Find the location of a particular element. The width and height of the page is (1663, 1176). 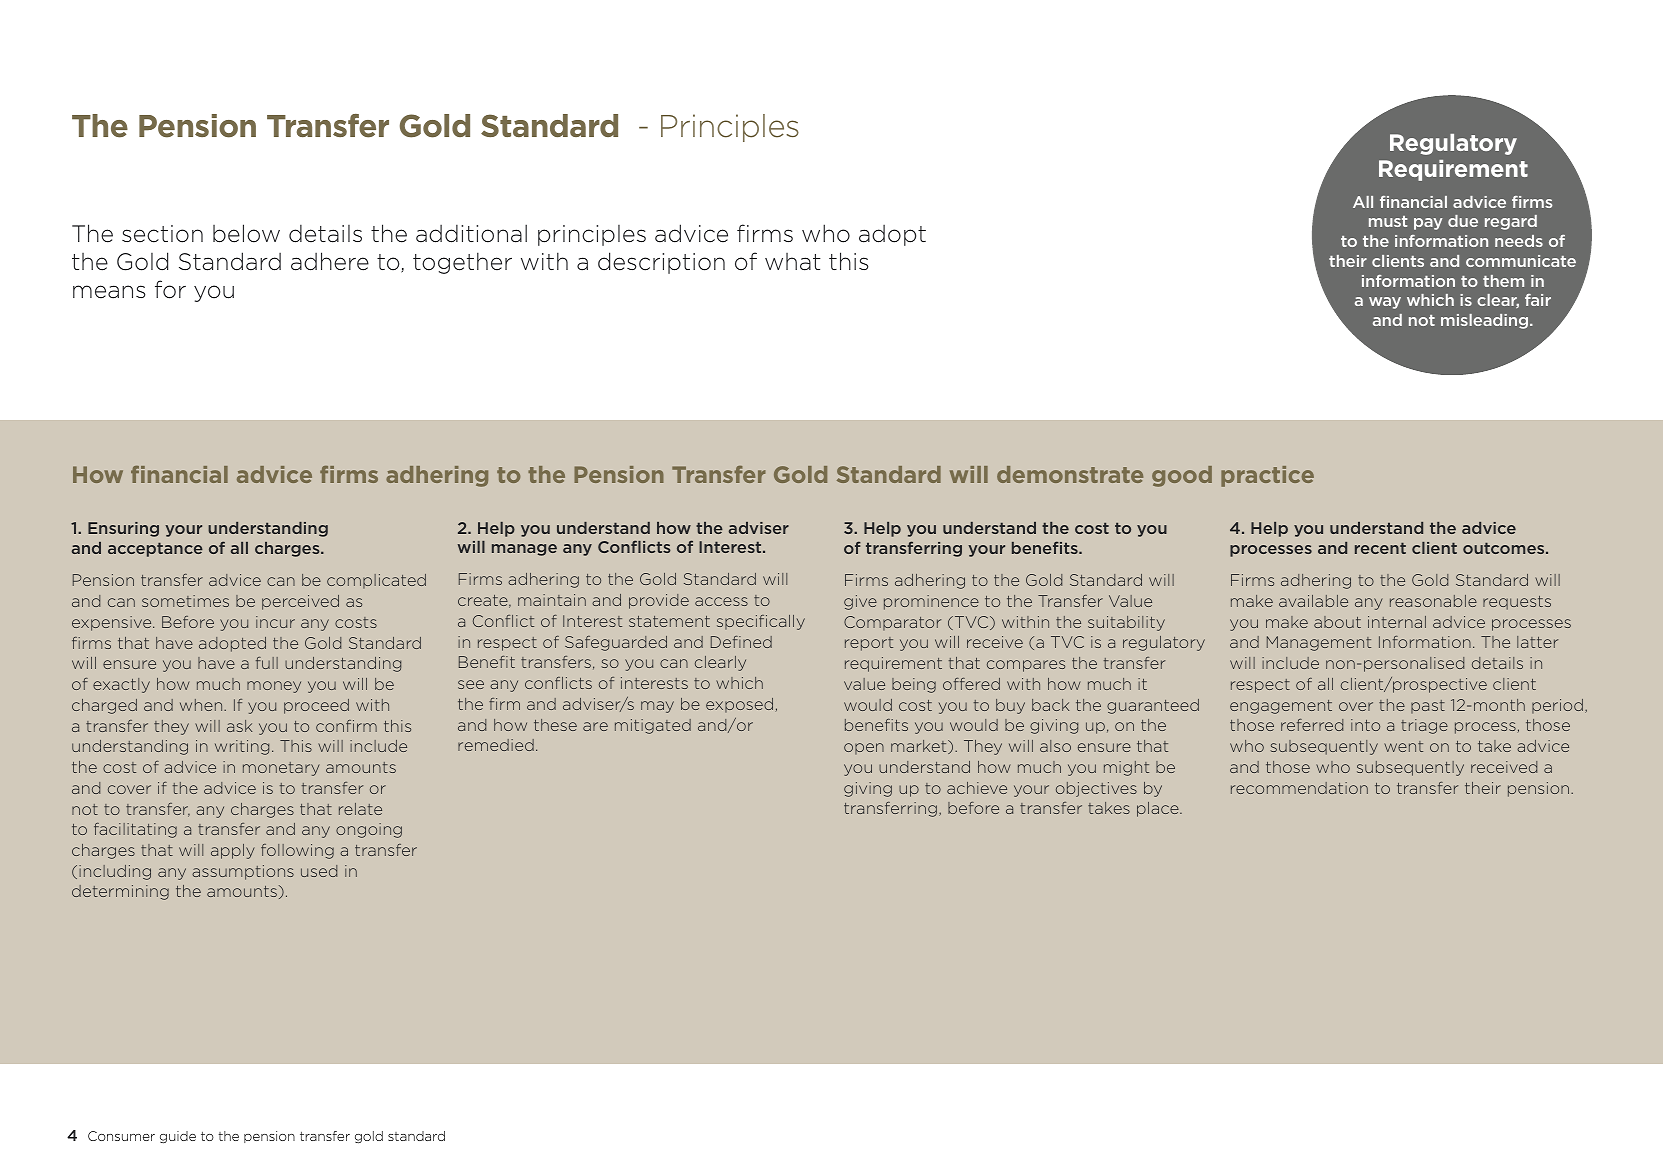

Consumer is located at coordinates (121, 1136).
